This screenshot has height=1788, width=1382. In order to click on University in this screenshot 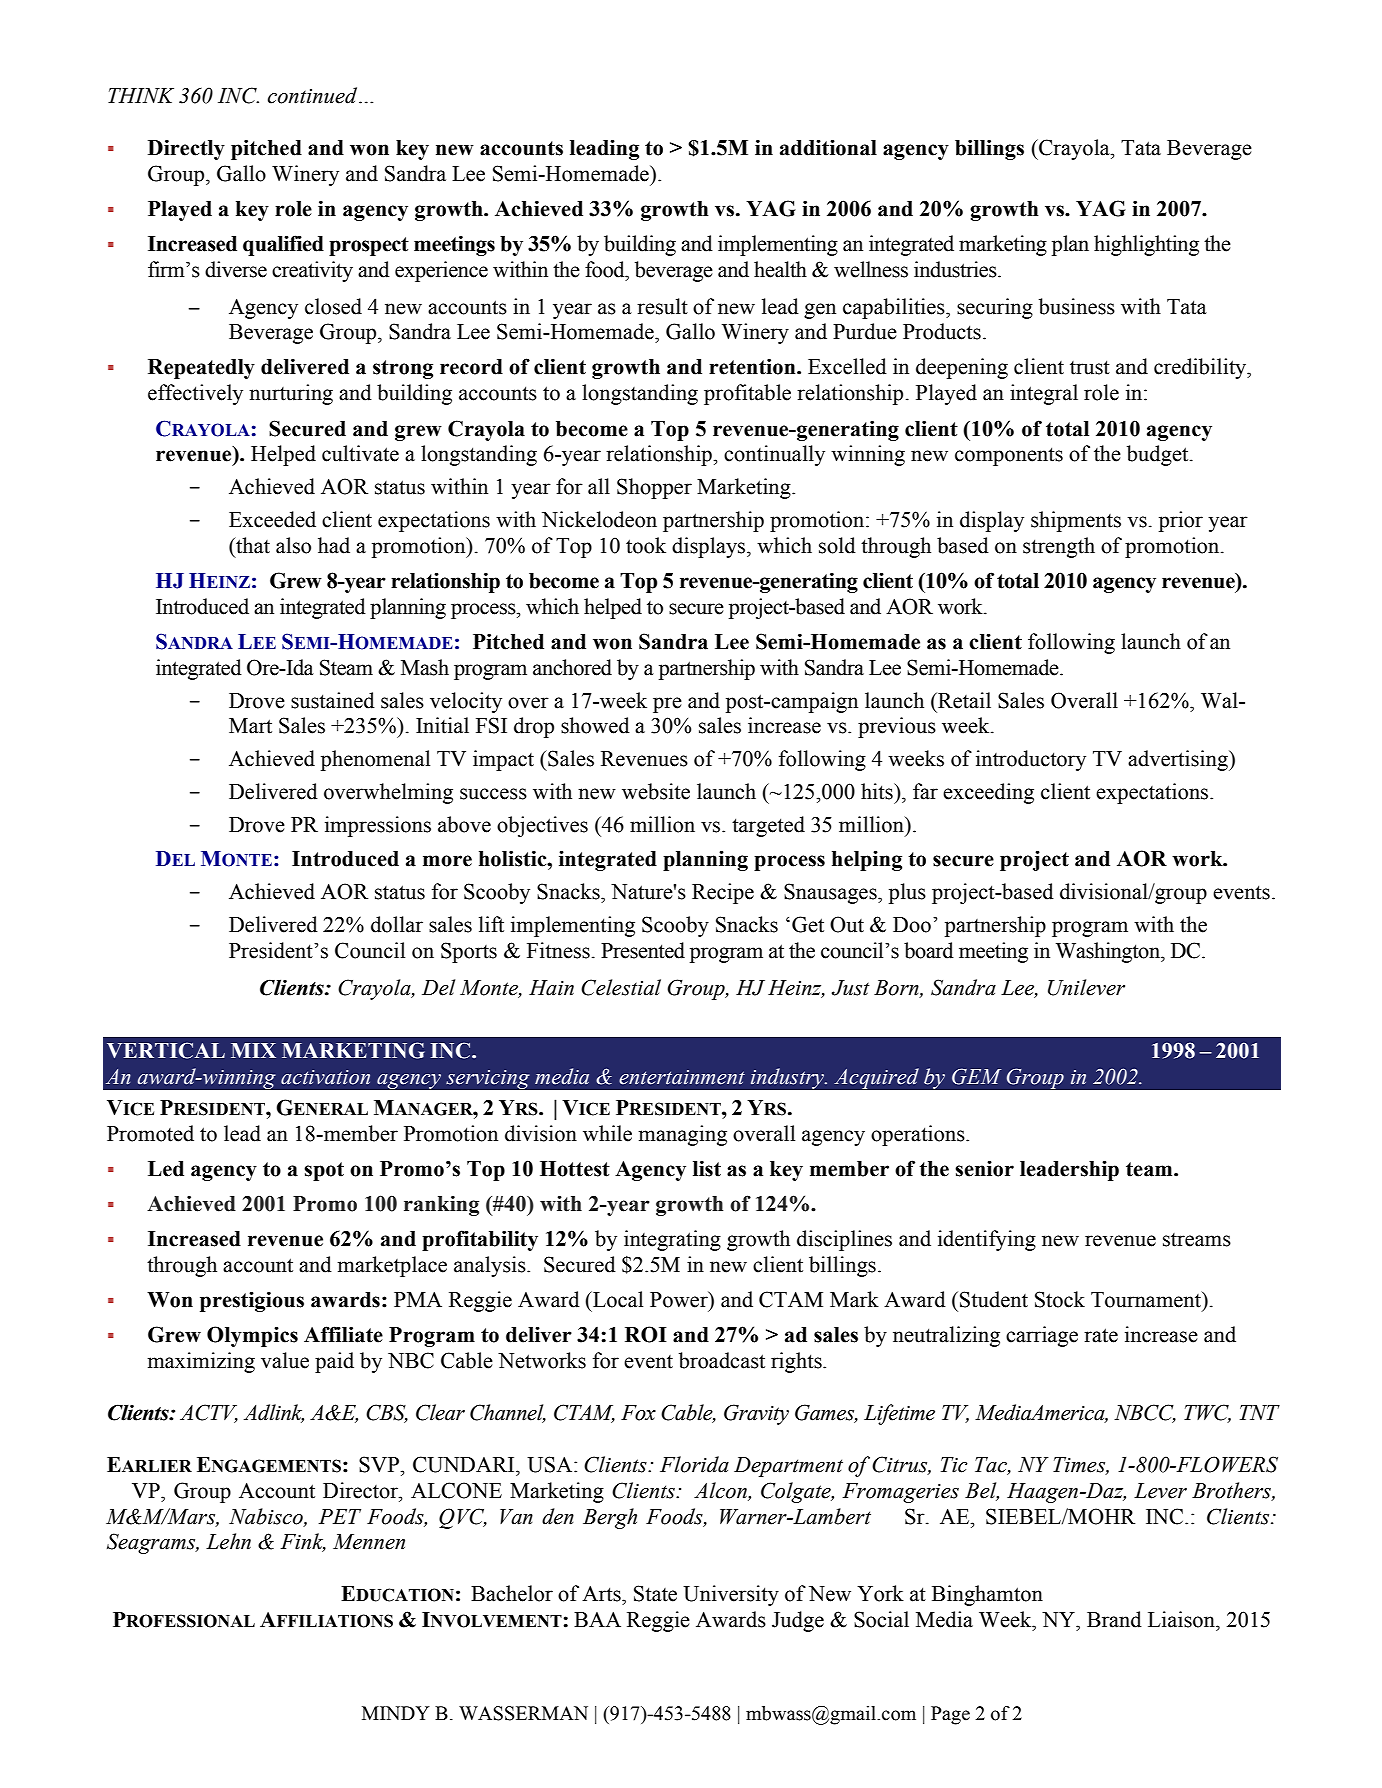, I will do `click(731, 1595)`.
